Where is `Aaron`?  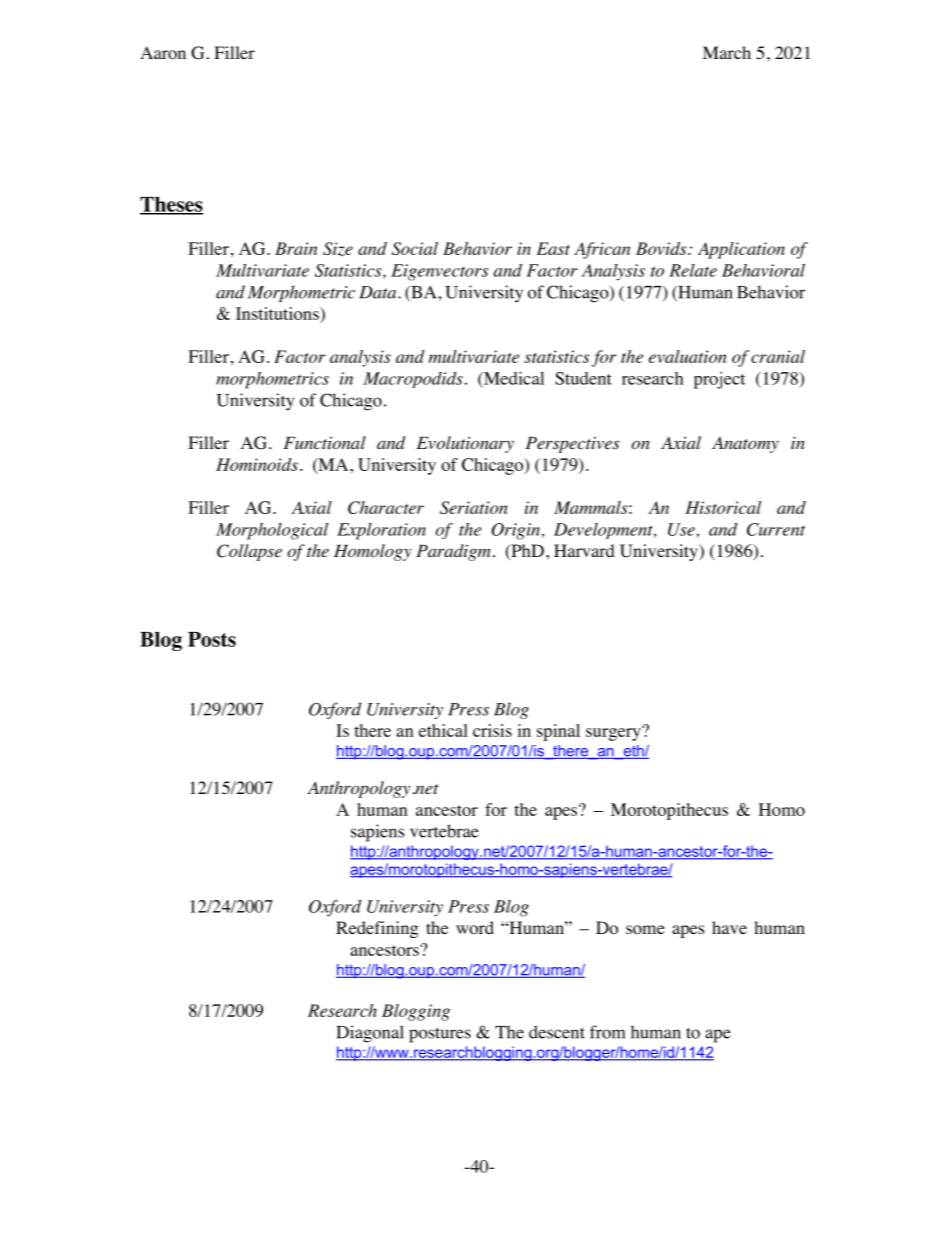 Aaron is located at coordinates (163, 53).
